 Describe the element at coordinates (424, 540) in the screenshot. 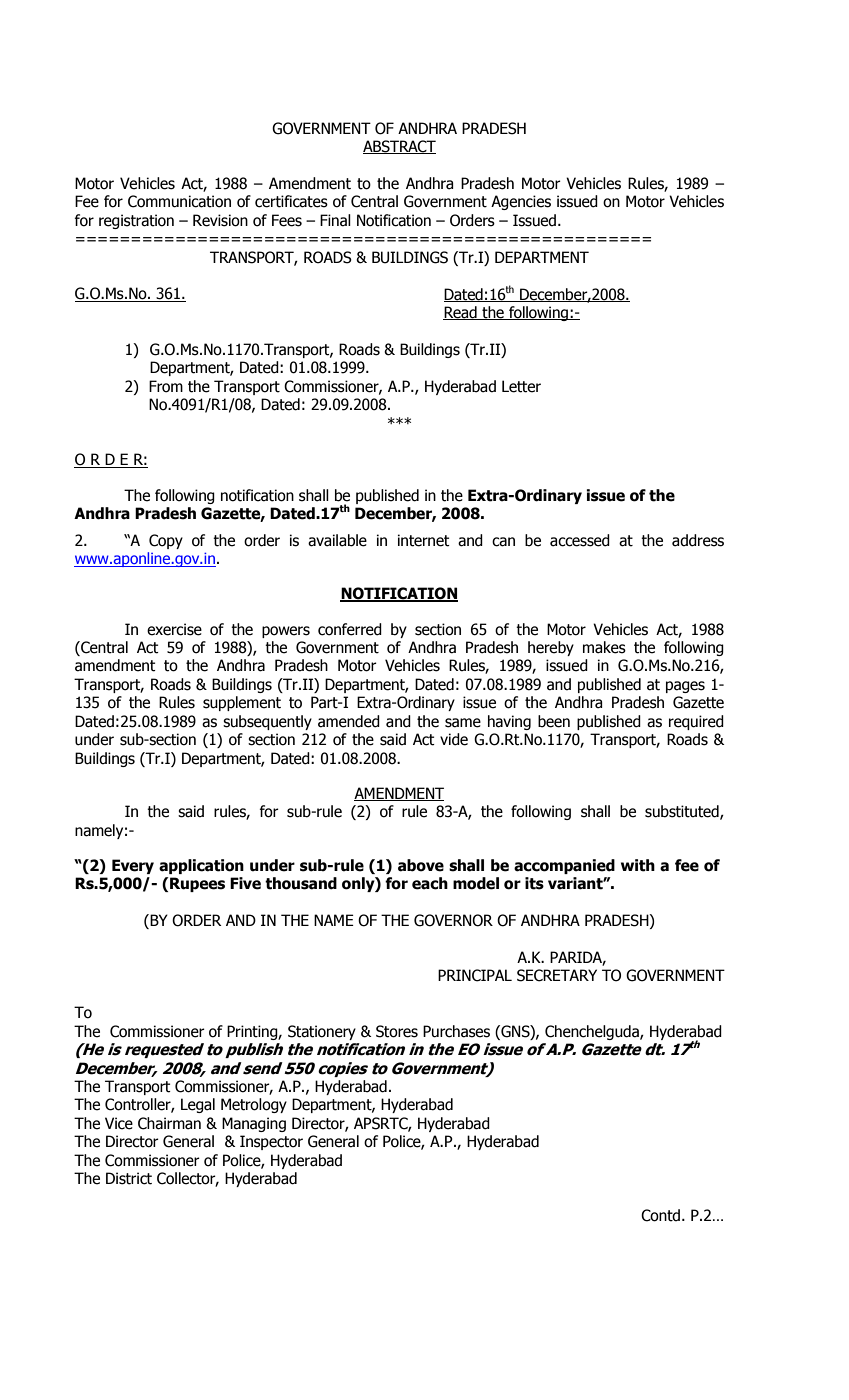

I see `internet` at that location.
